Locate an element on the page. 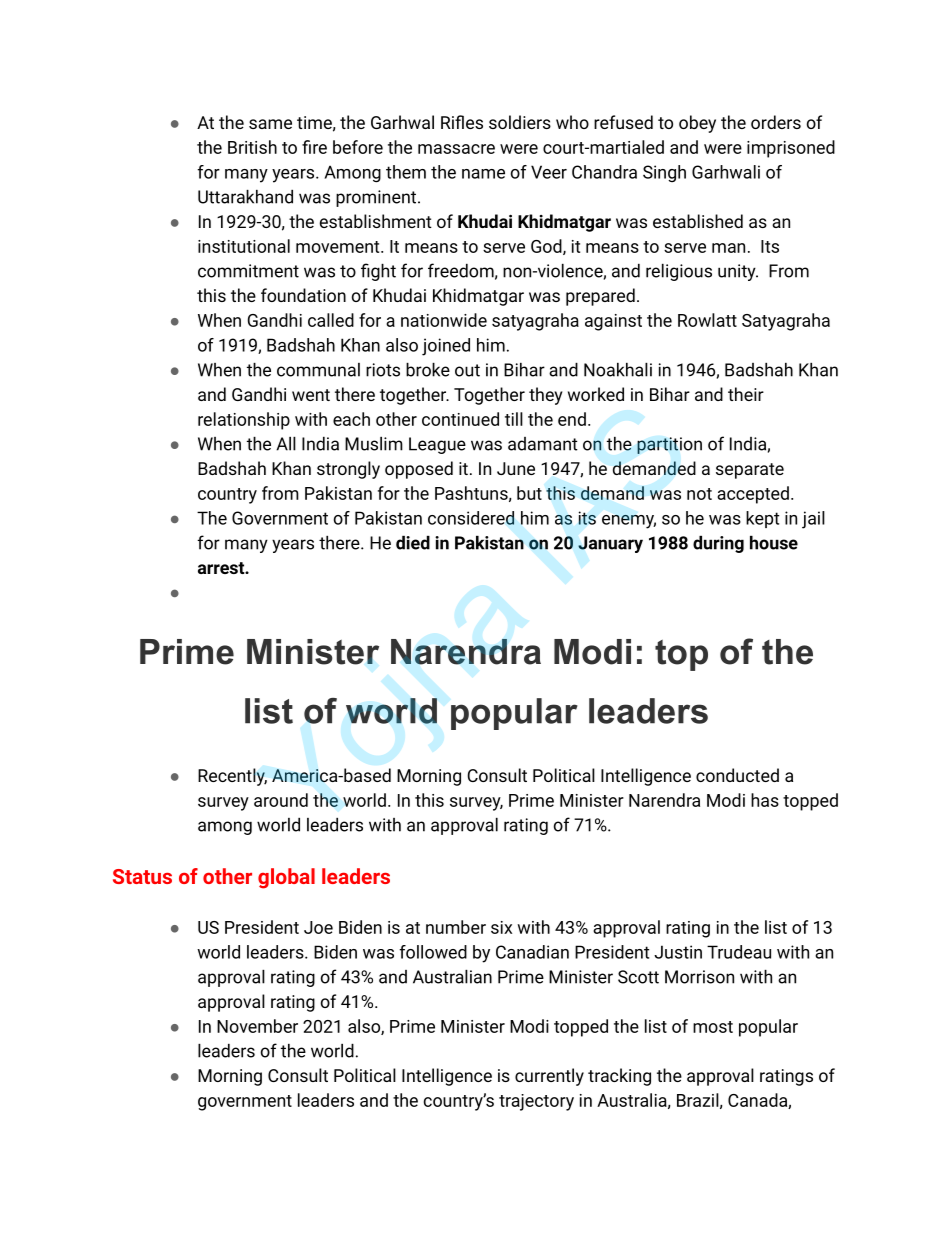 The width and height of the image is (952, 1233). during is located at coordinates (718, 544).
